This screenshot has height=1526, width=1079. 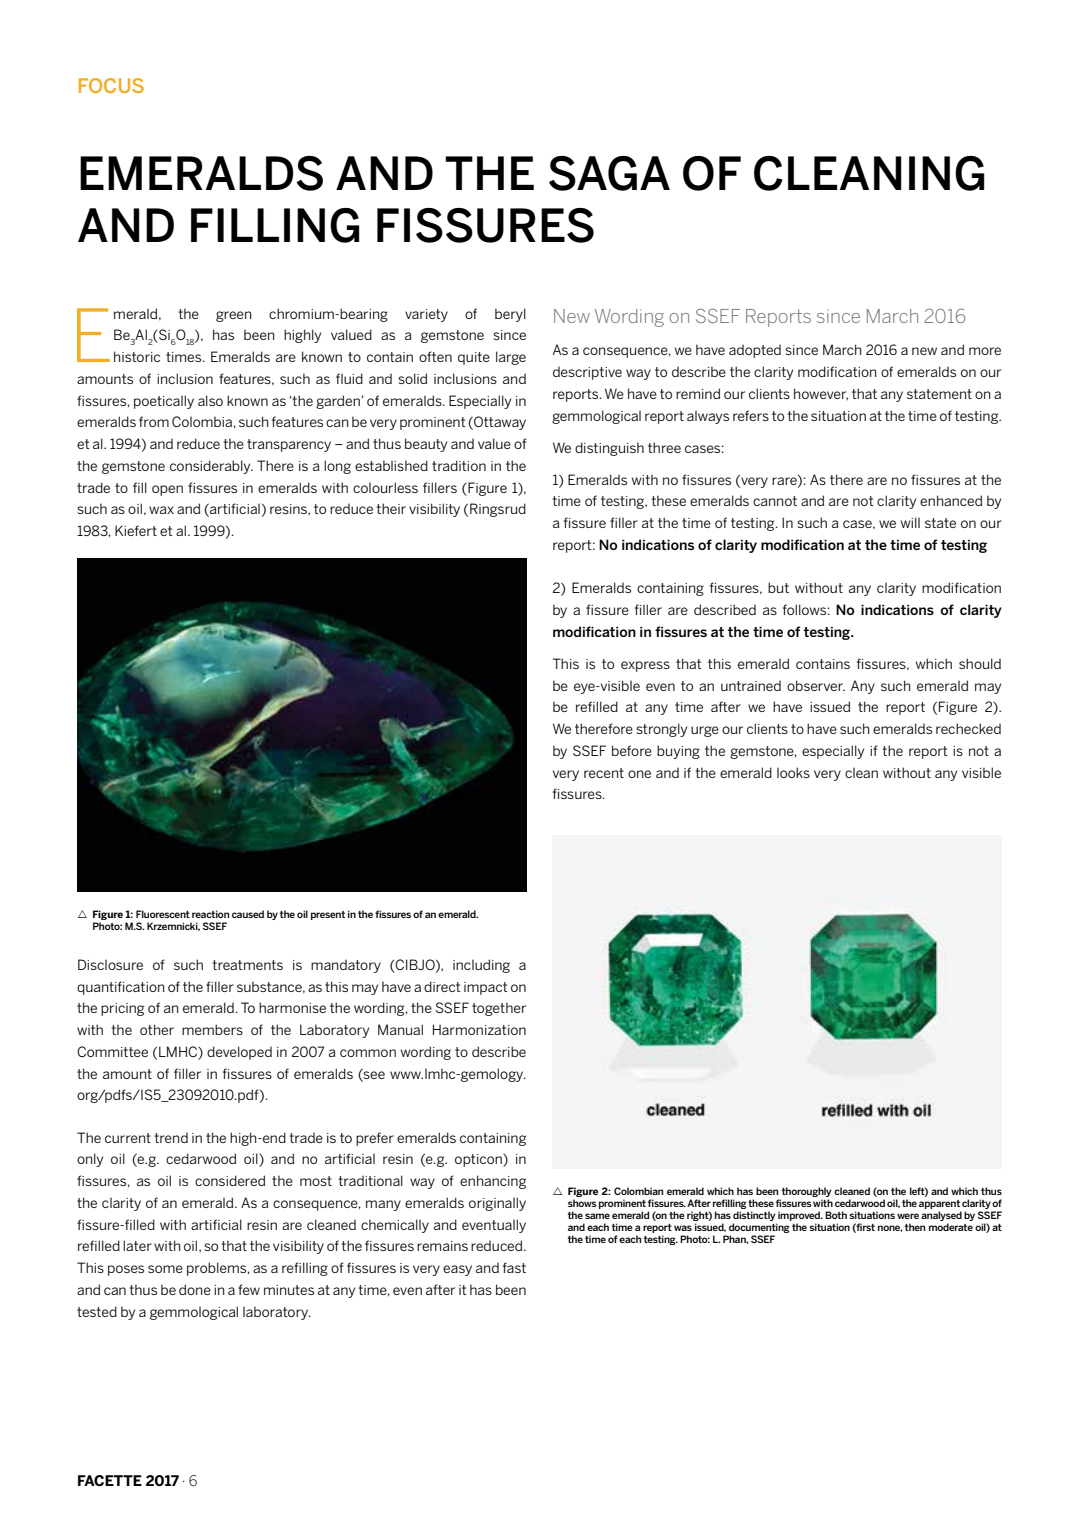 What do you see at coordinates (890, 1228) in the screenshot?
I see `none` at bounding box center [890, 1228].
